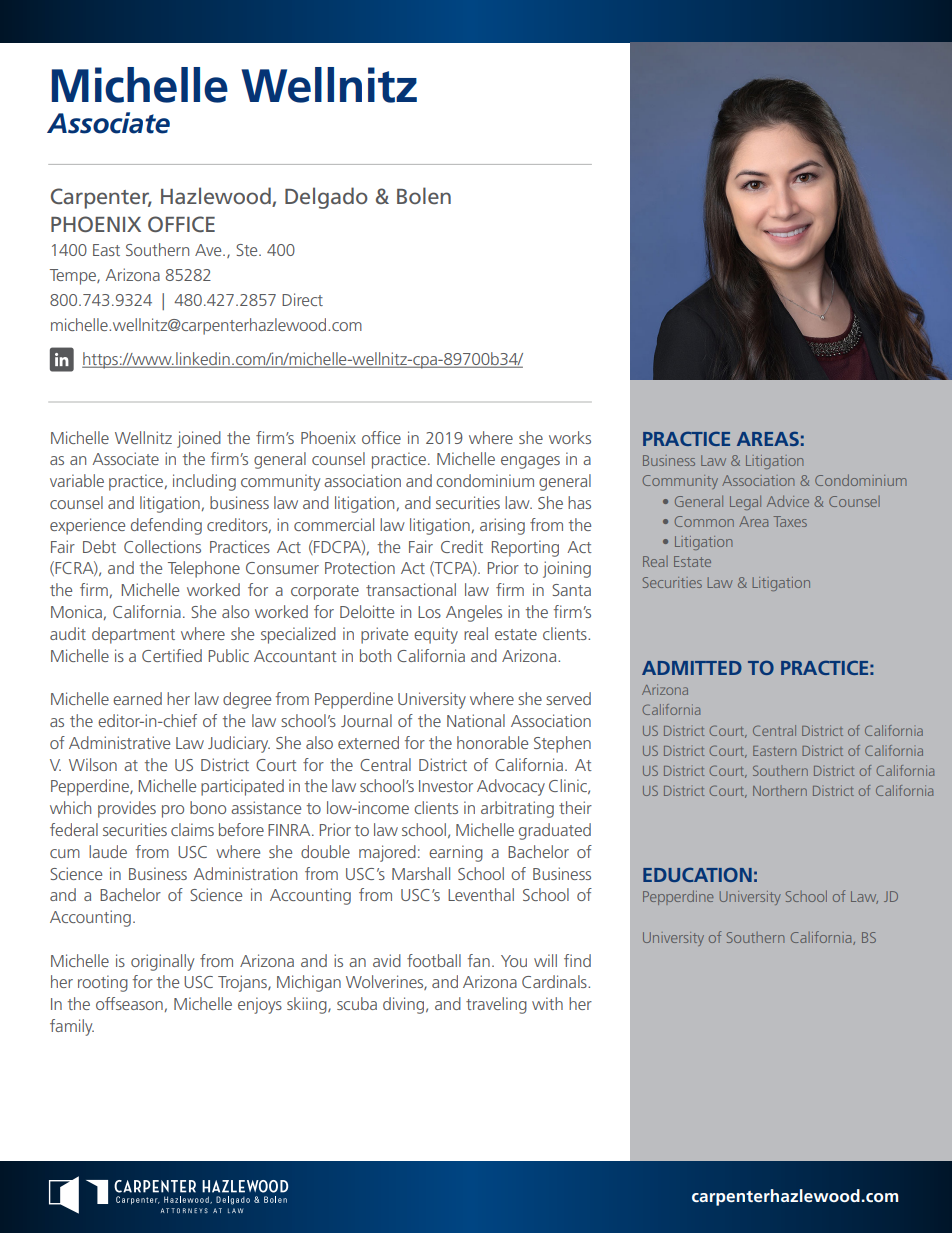  Describe the element at coordinates (405, 1005) in the document. I see `diving` at that location.
